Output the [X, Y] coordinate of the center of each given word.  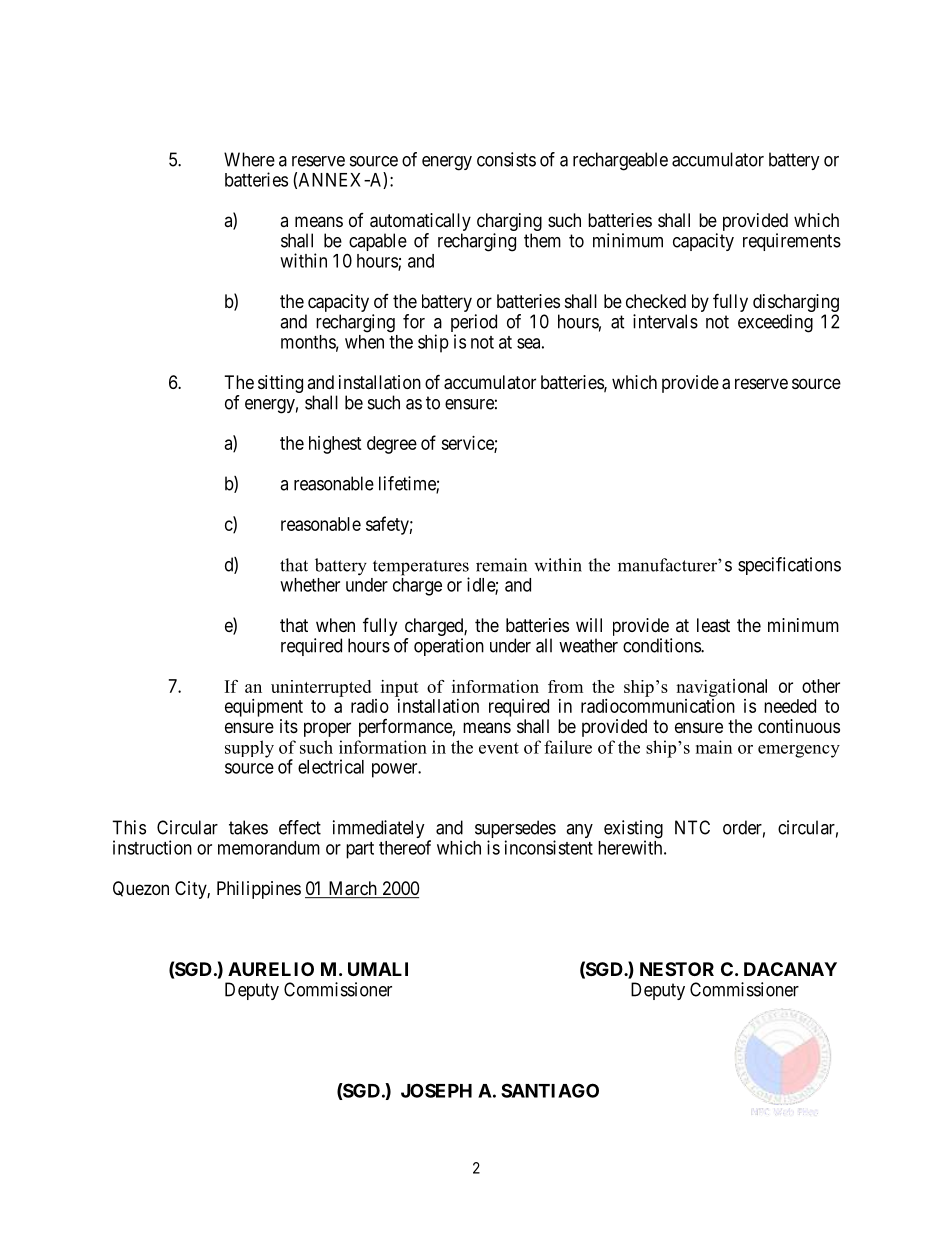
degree [392, 445]
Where [249, 159]
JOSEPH [436, 1090]
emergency [799, 751]
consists [506, 159]
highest [335, 445]
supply [249, 749]
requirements [792, 242]
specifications [789, 566]
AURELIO [271, 969]
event [499, 748]
